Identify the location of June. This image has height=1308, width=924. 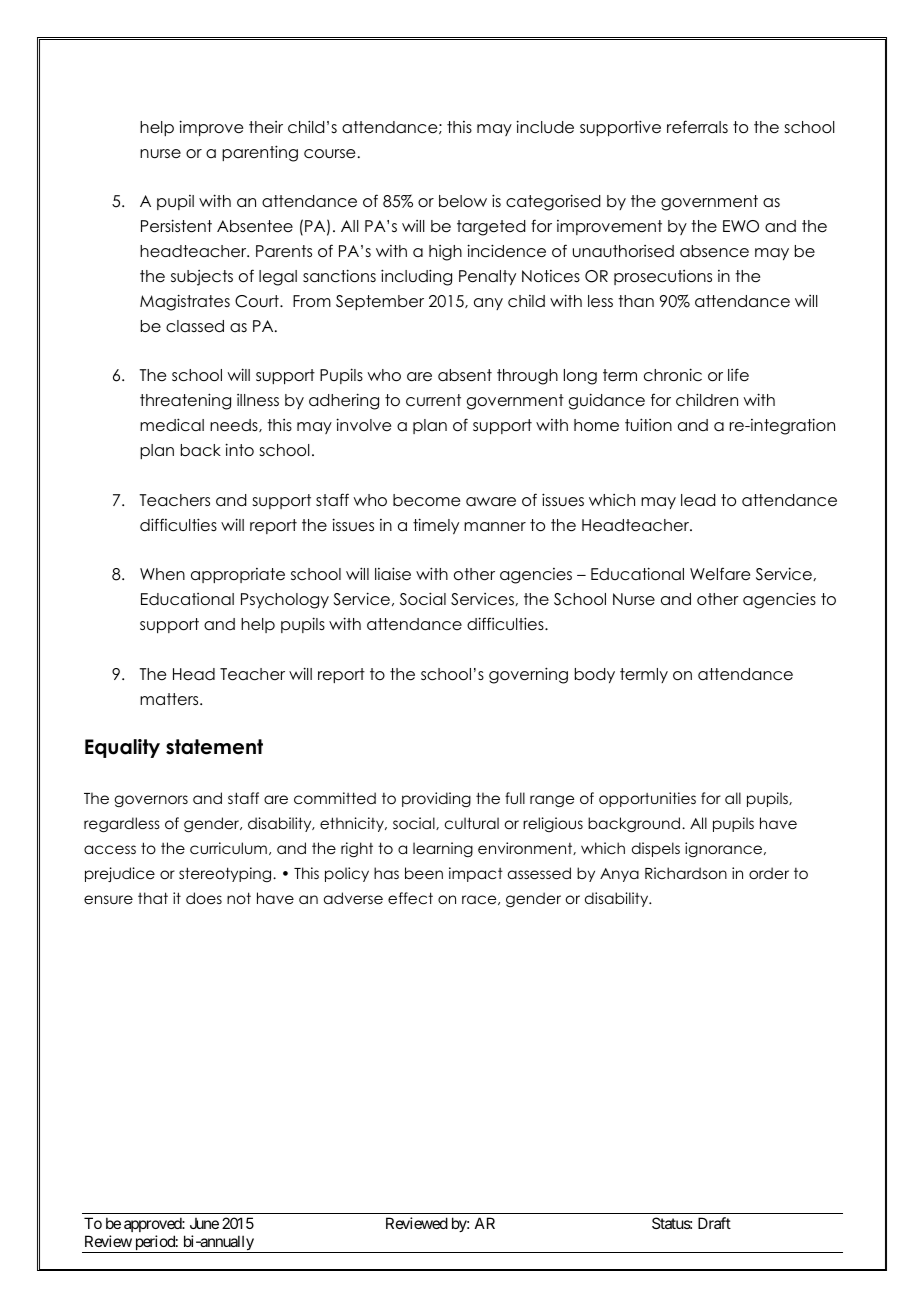
(204, 1223).
